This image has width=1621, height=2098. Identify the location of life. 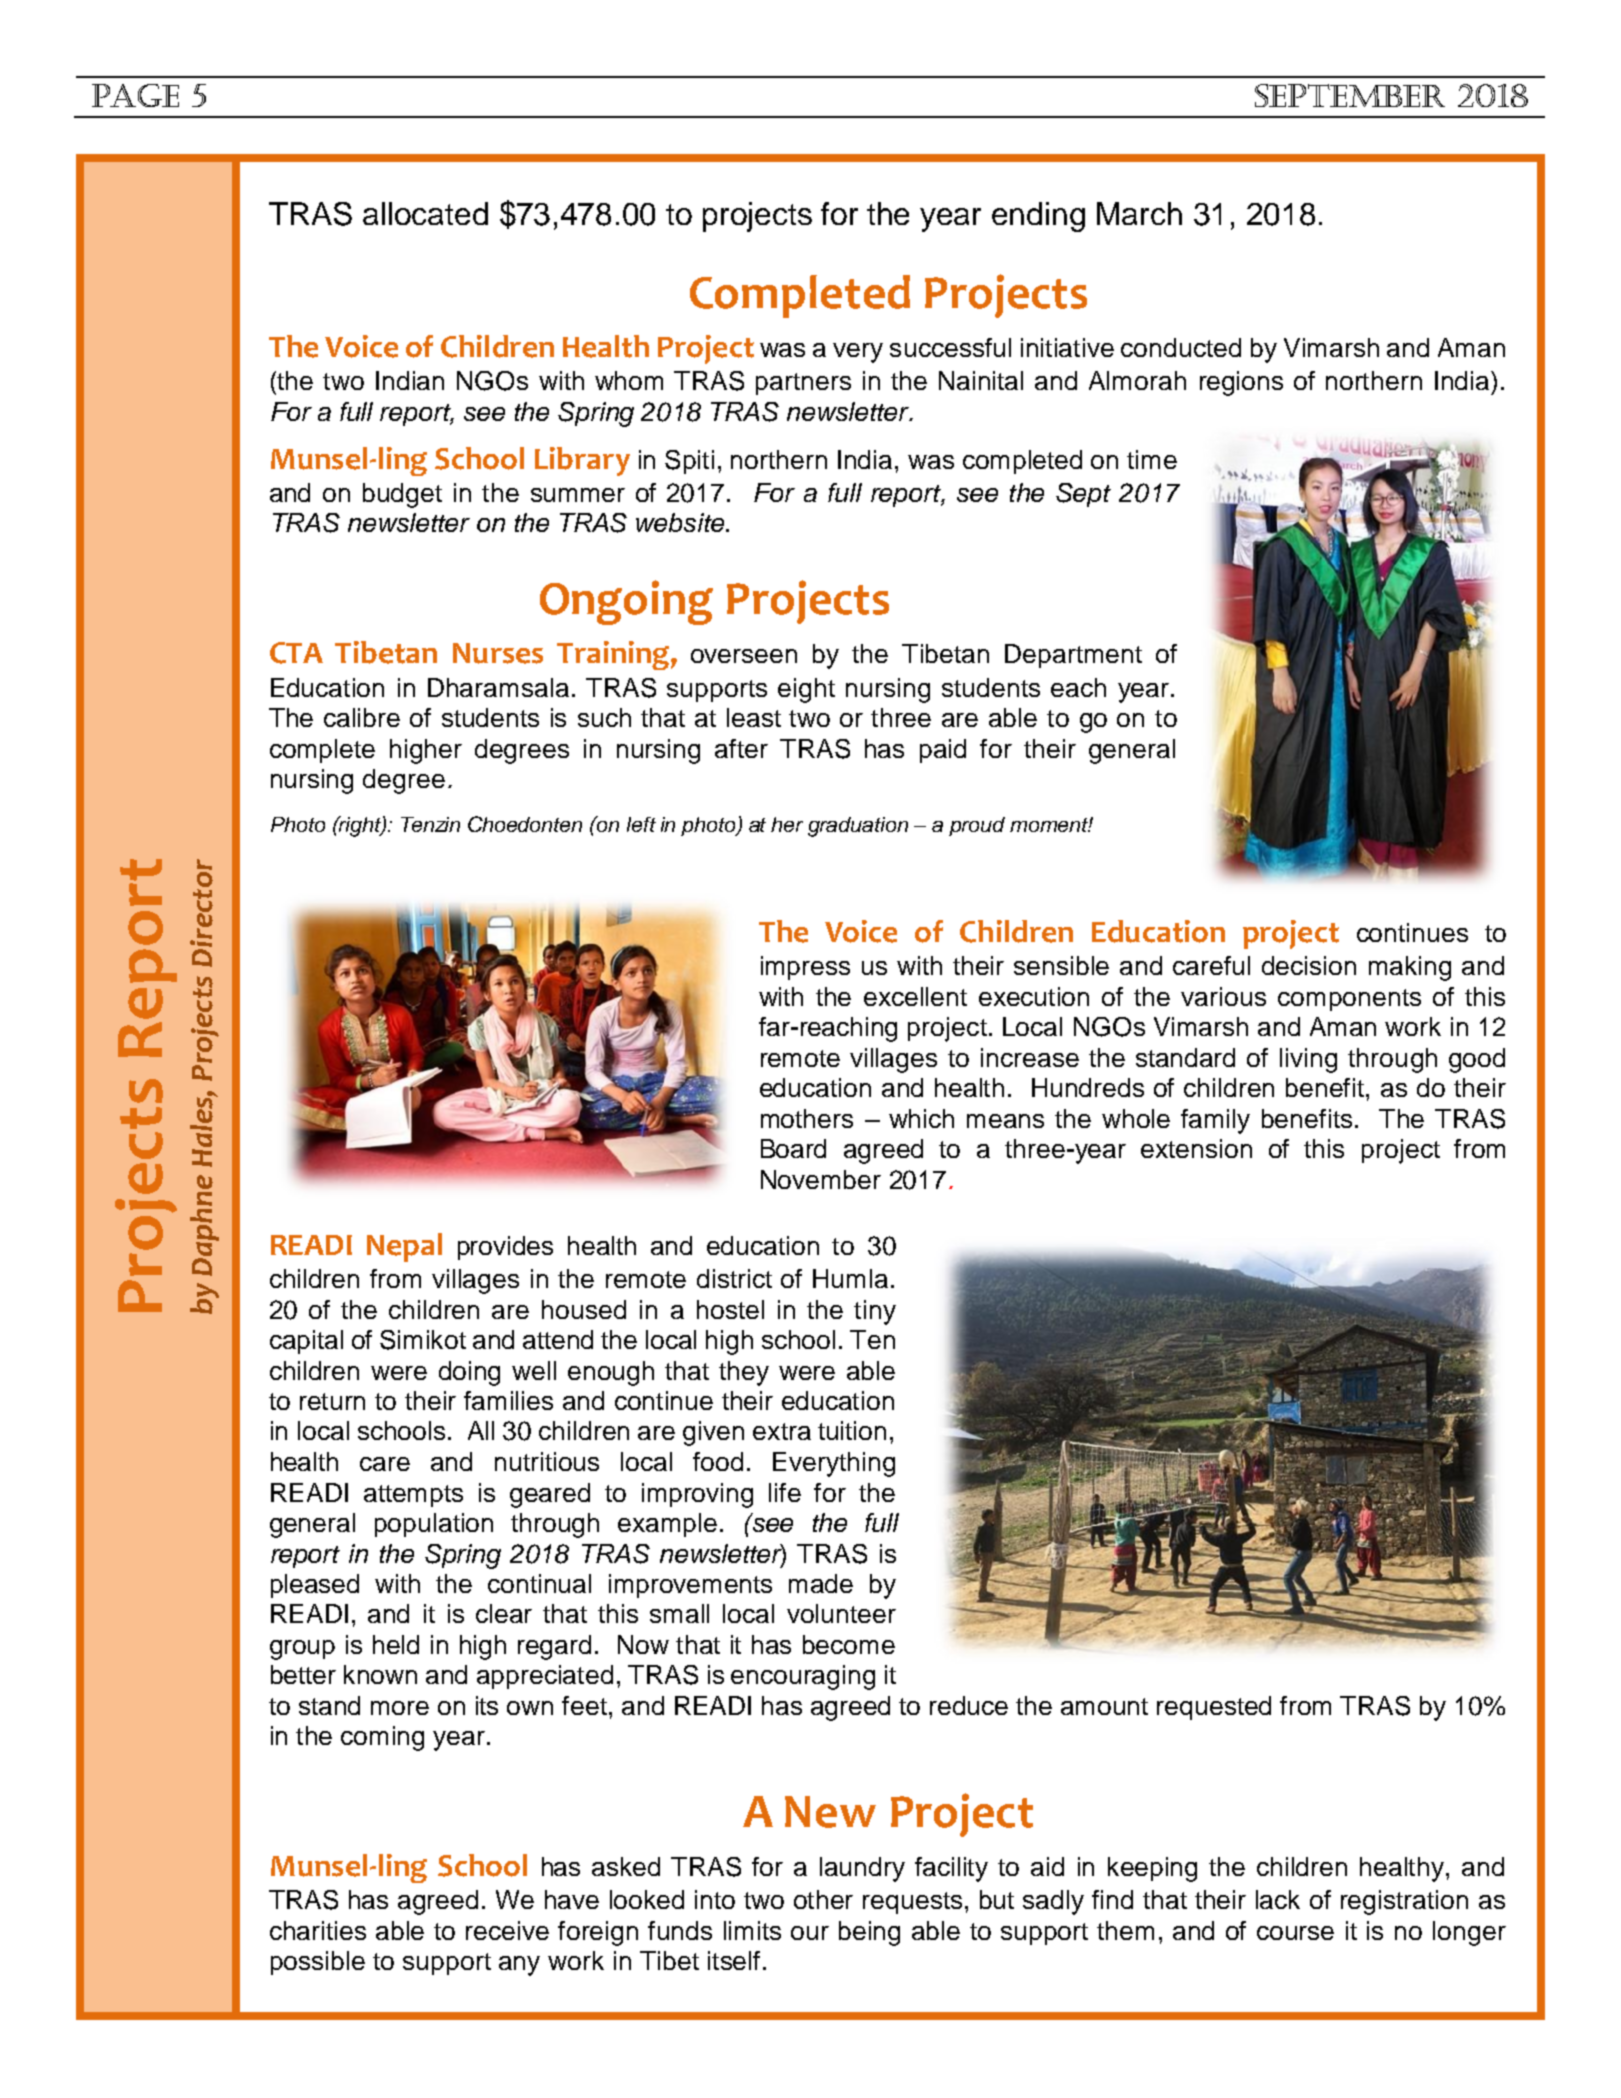
(785, 1492).
